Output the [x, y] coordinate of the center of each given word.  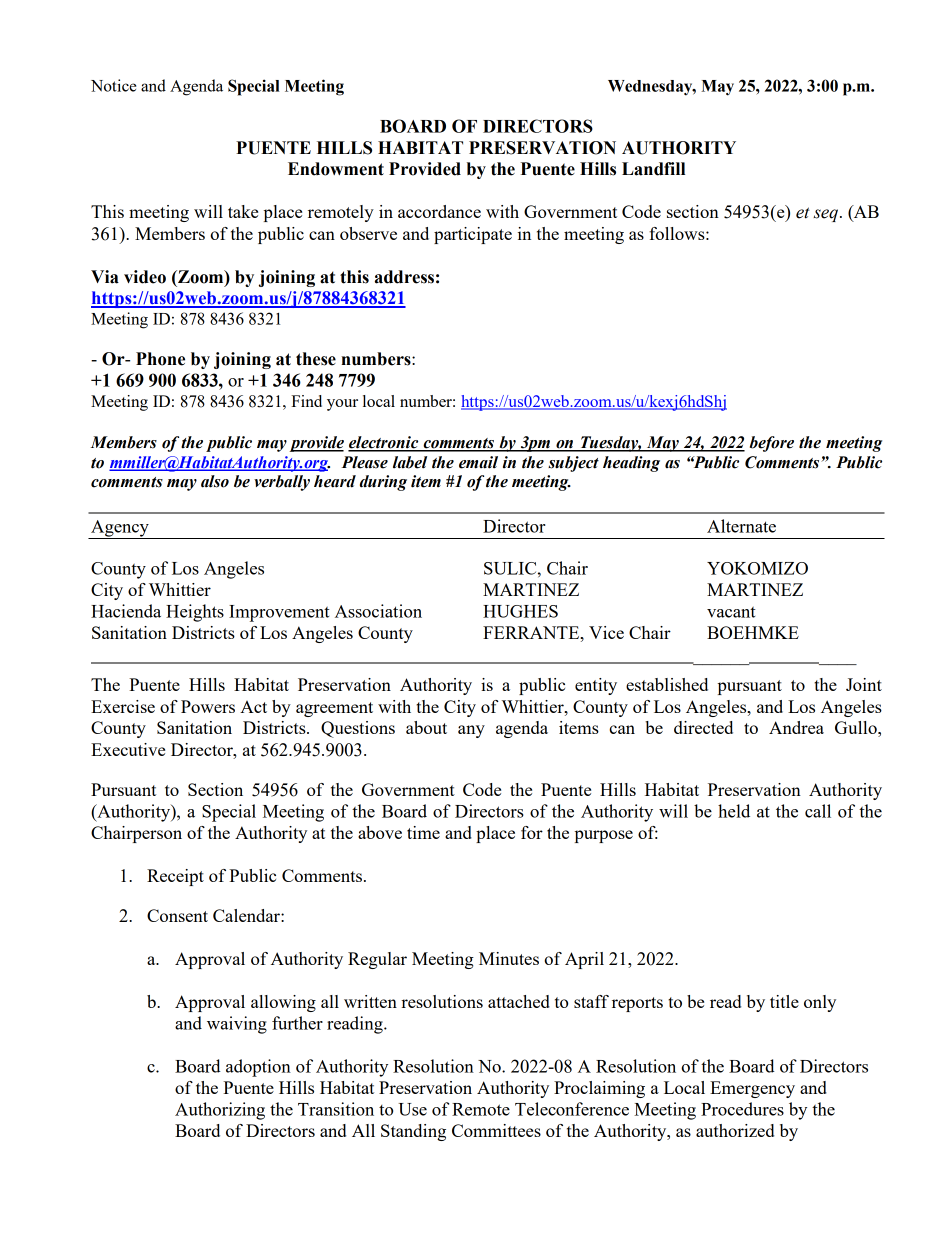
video [145, 277]
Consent [177, 915]
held [734, 811]
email [478, 462]
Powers [208, 706]
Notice [113, 85]
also [215, 481]
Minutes [509, 958]
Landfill [653, 169]
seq [825, 215]
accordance [439, 211]
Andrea [796, 727]
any [471, 731]
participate [473, 235]
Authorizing [220, 1111]
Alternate [741, 526]
